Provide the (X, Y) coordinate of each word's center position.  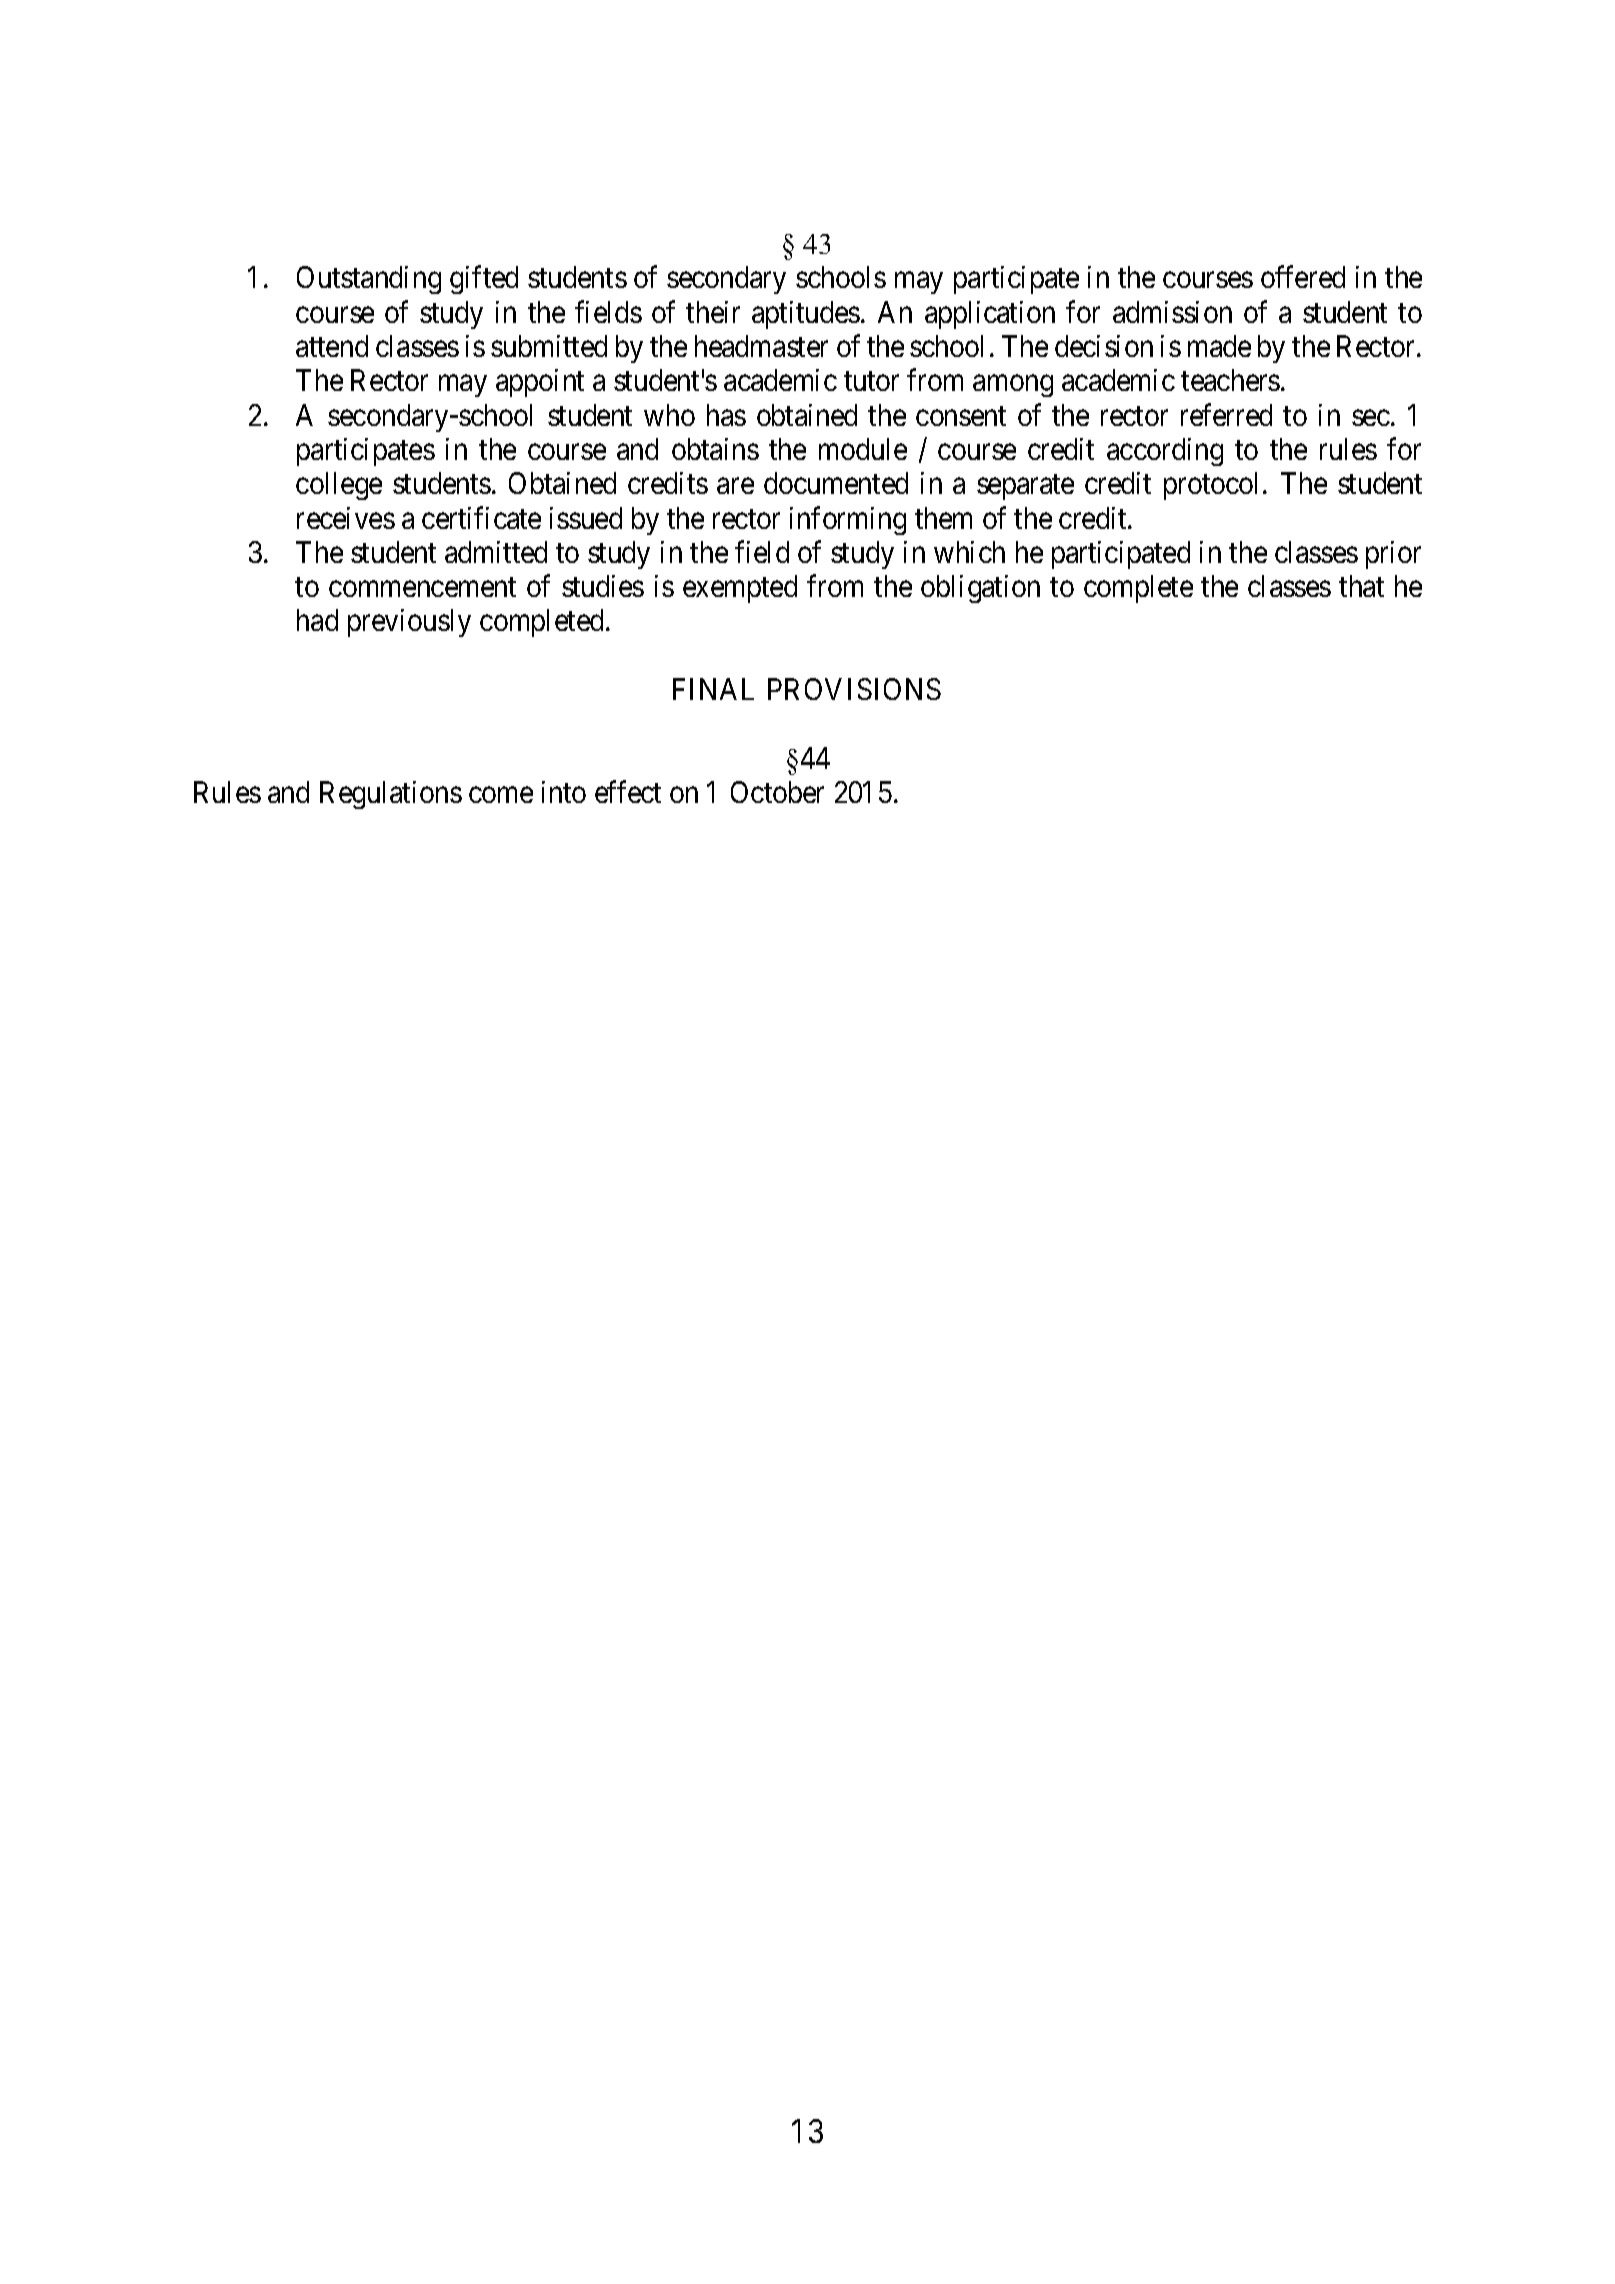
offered (1303, 277)
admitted (496, 552)
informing (848, 520)
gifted (484, 280)
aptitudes (806, 315)
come (501, 795)
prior (1393, 555)
